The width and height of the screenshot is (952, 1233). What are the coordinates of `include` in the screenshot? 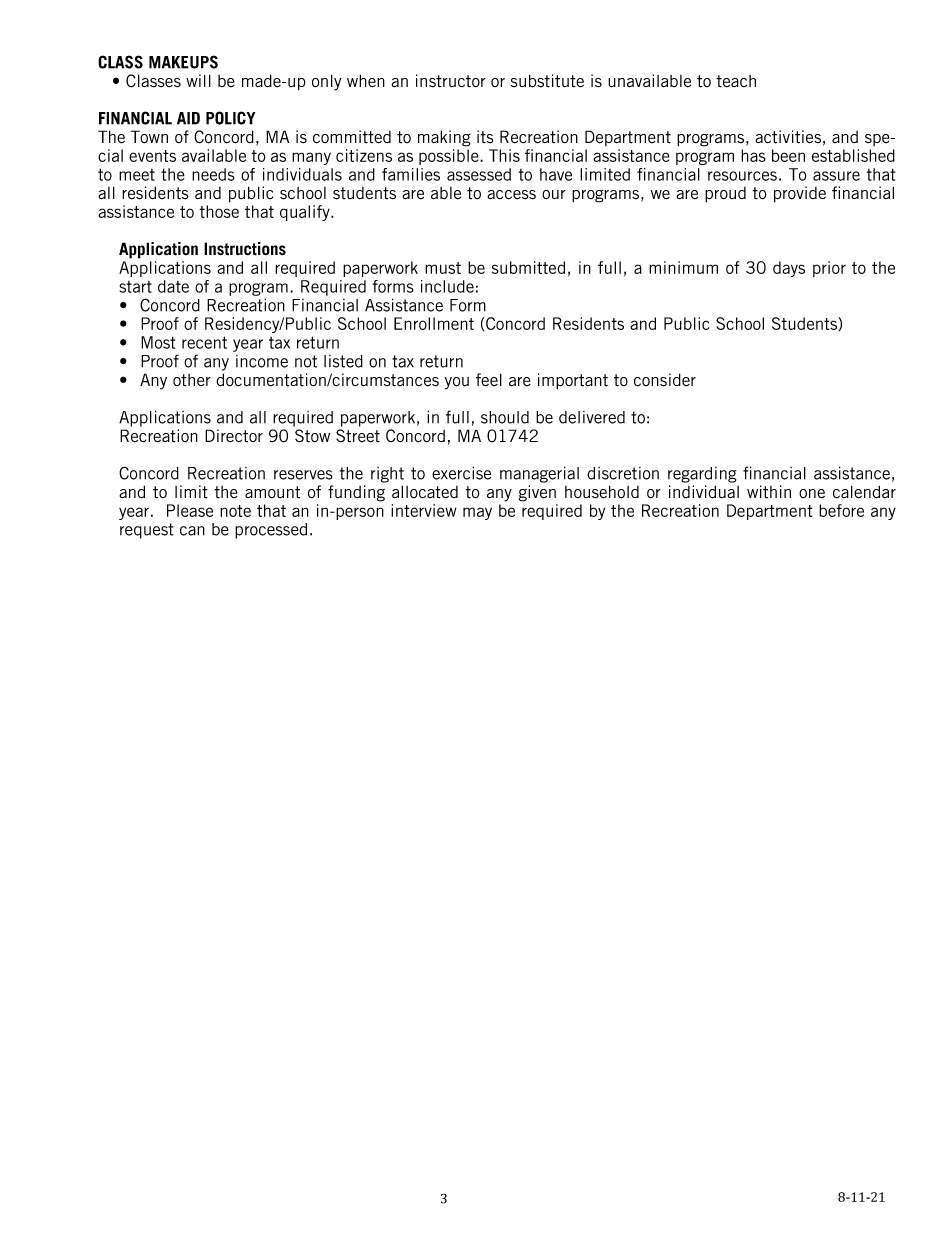 It's located at (447, 286).
